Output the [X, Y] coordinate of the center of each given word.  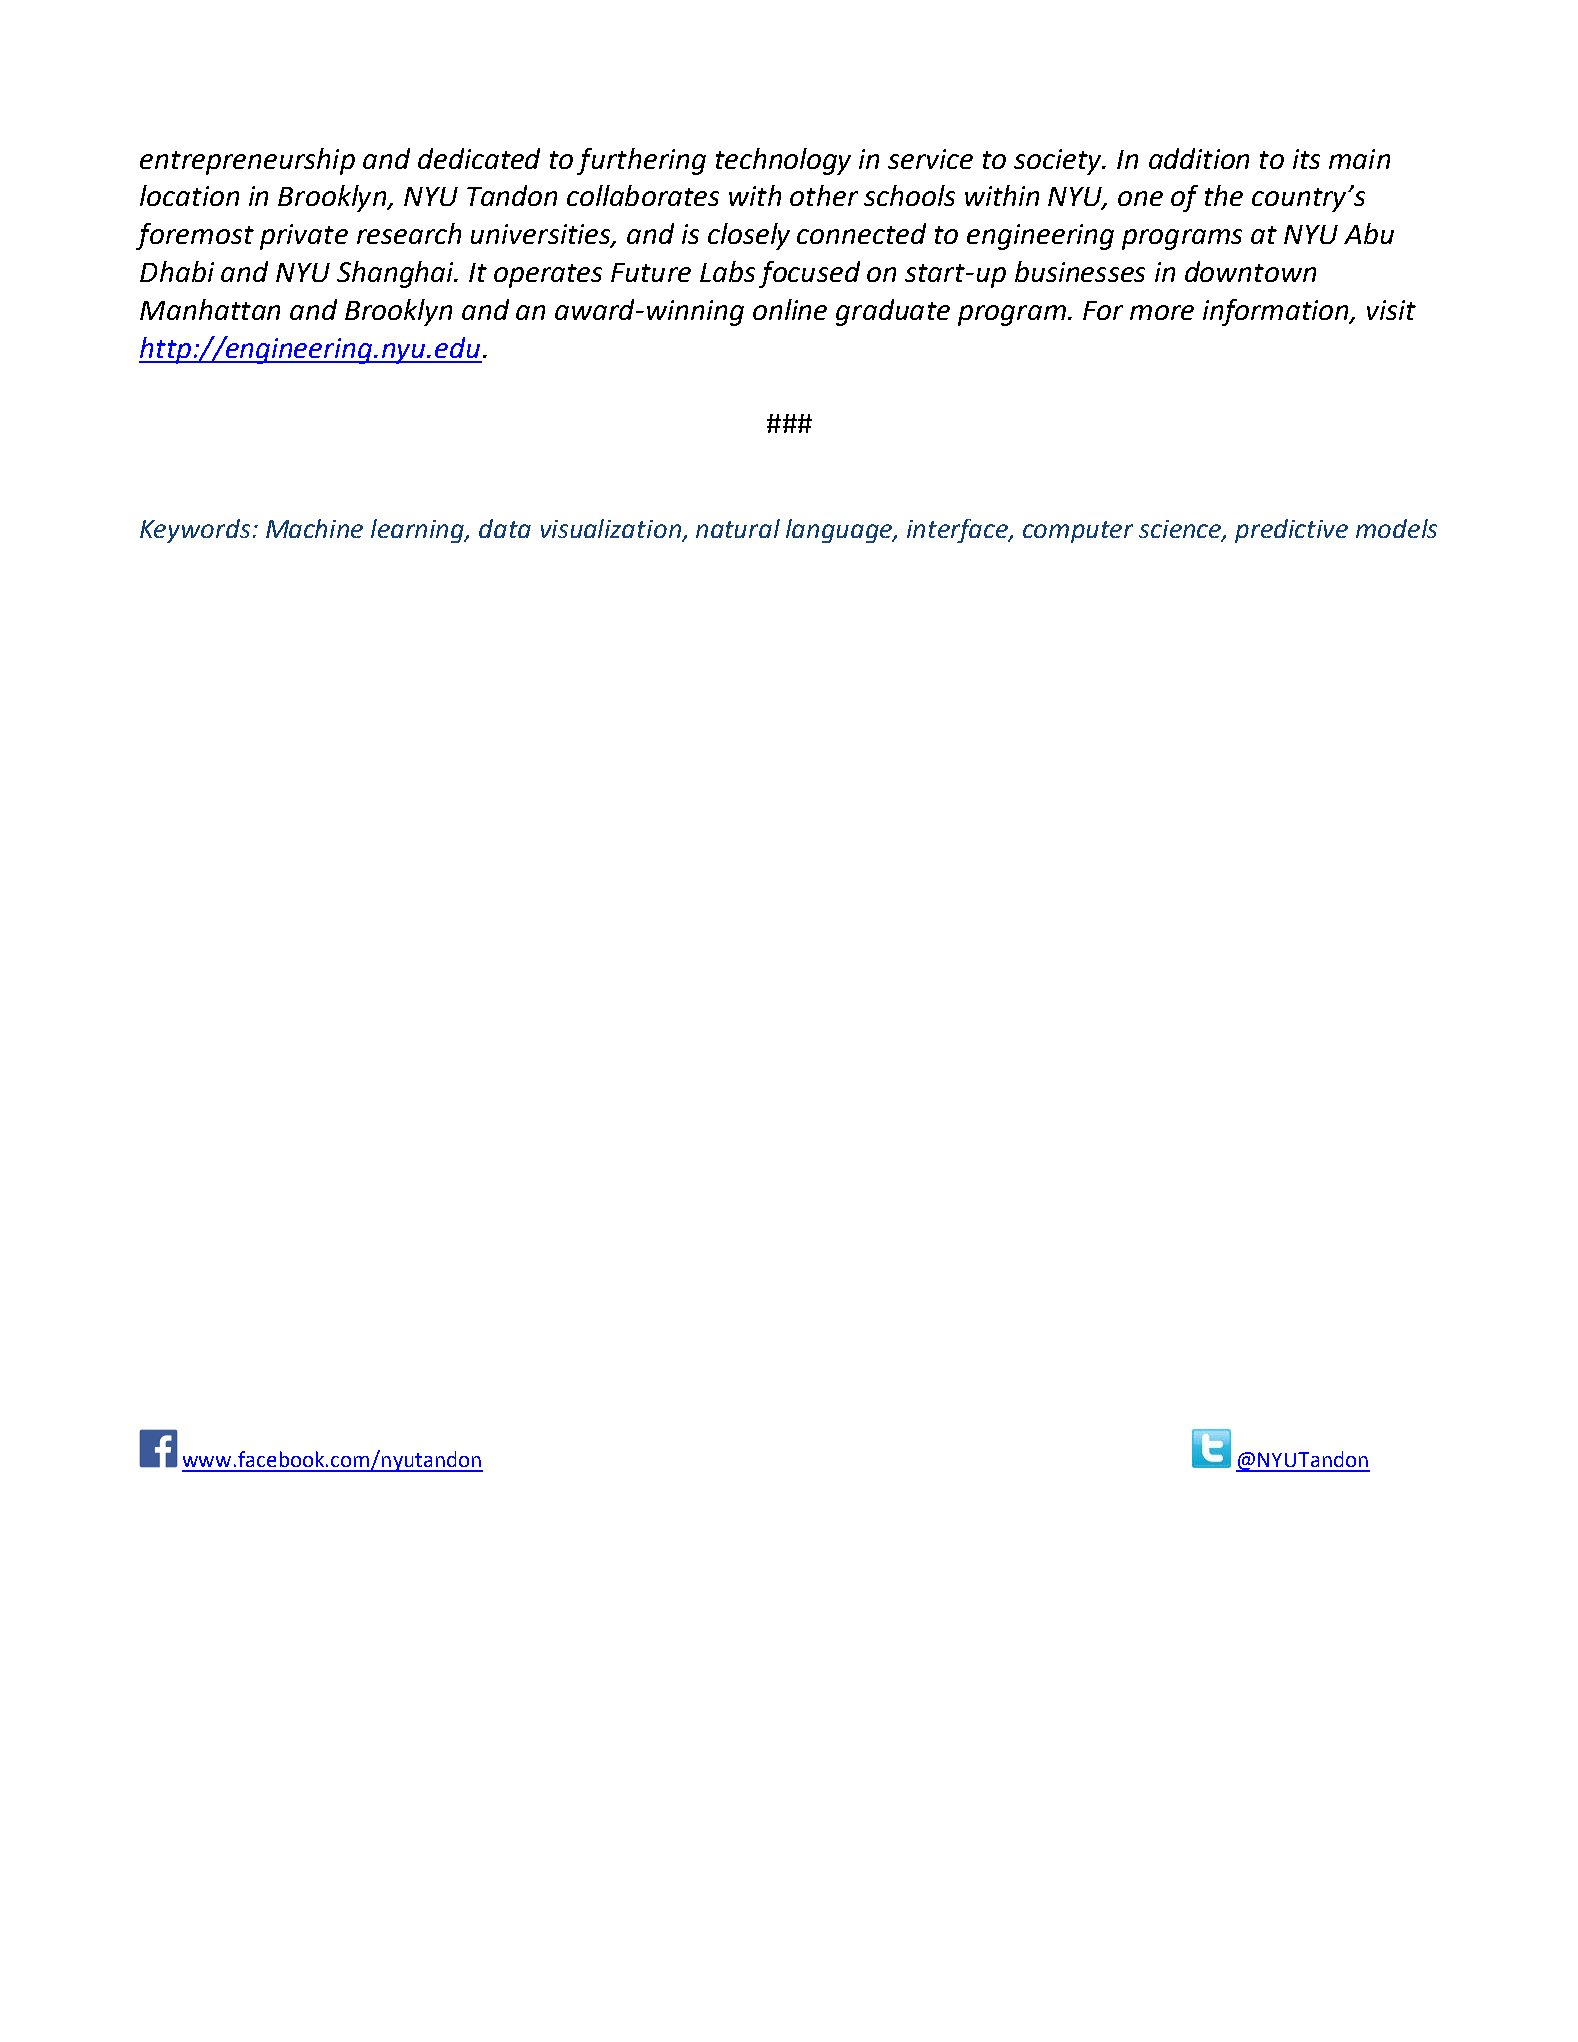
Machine [314, 528]
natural [738, 528]
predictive [1291, 531]
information [1277, 312]
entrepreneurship [247, 161]
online [790, 309]
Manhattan [210, 309]
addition [1199, 158]
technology [783, 161]
